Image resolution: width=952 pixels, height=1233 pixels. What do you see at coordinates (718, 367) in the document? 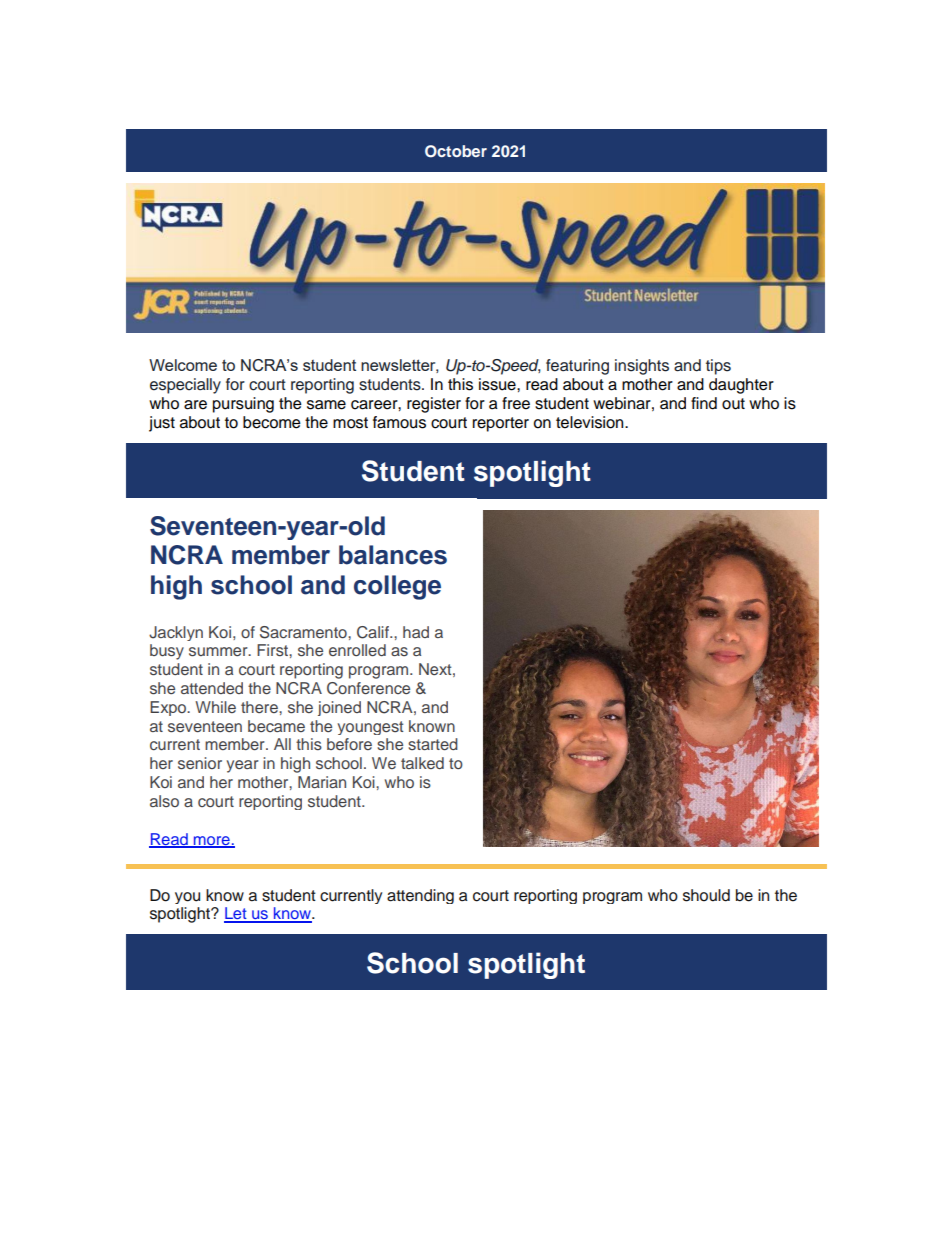
I see `tips` at bounding box center [718, 367].
